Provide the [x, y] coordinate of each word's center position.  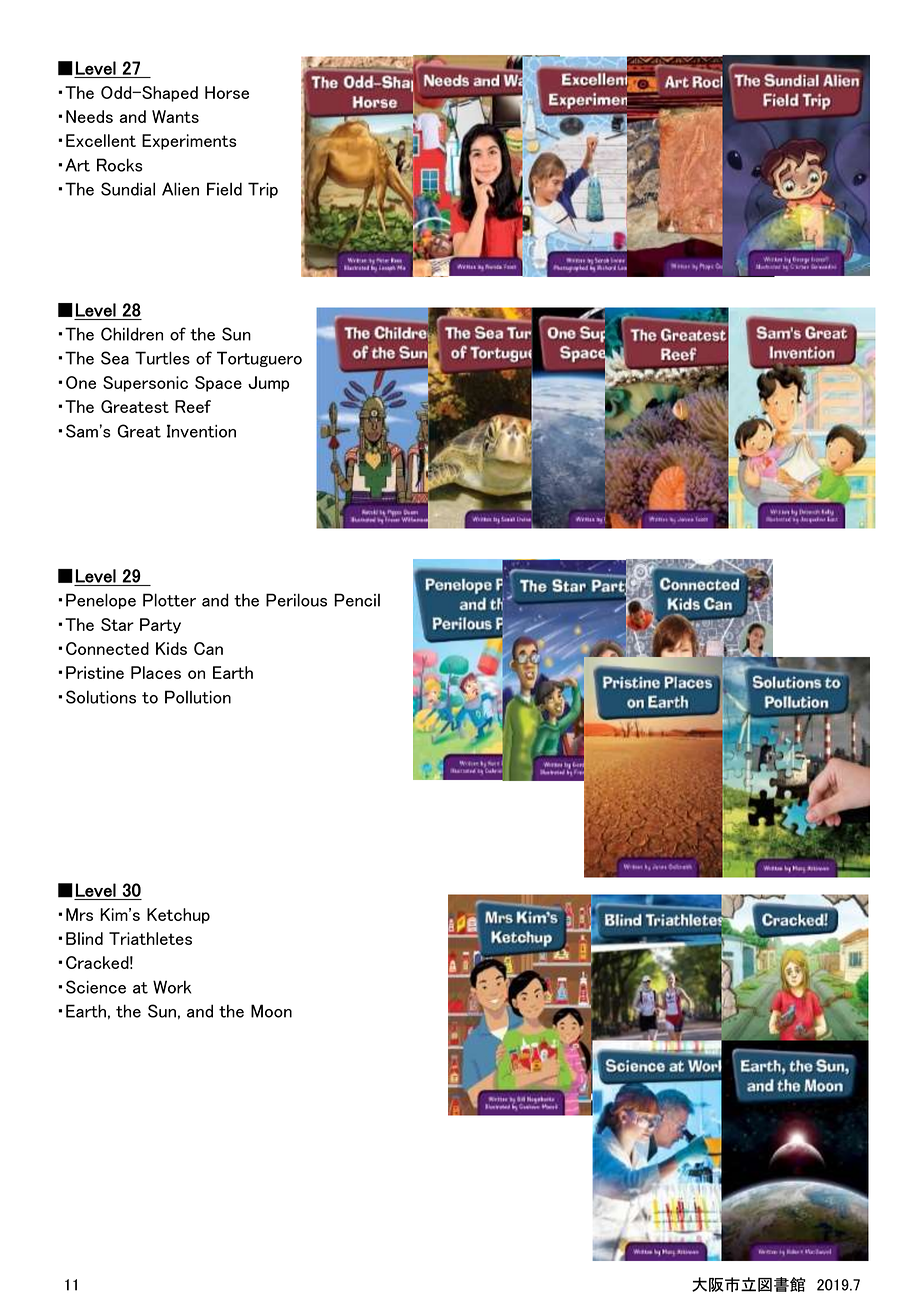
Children [132, 334]
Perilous [296, 600]
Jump [268, 384]
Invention [201, 431]
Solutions [101, 697]
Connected [107, 648]
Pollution [198, 697]
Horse [227, 92]
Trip [263, 190]
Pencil [357, 600]
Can [208, 648]
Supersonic [145, 384]
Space [218, 384]
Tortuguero [259, 359]
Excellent [101, 140]
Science [96, 987]
